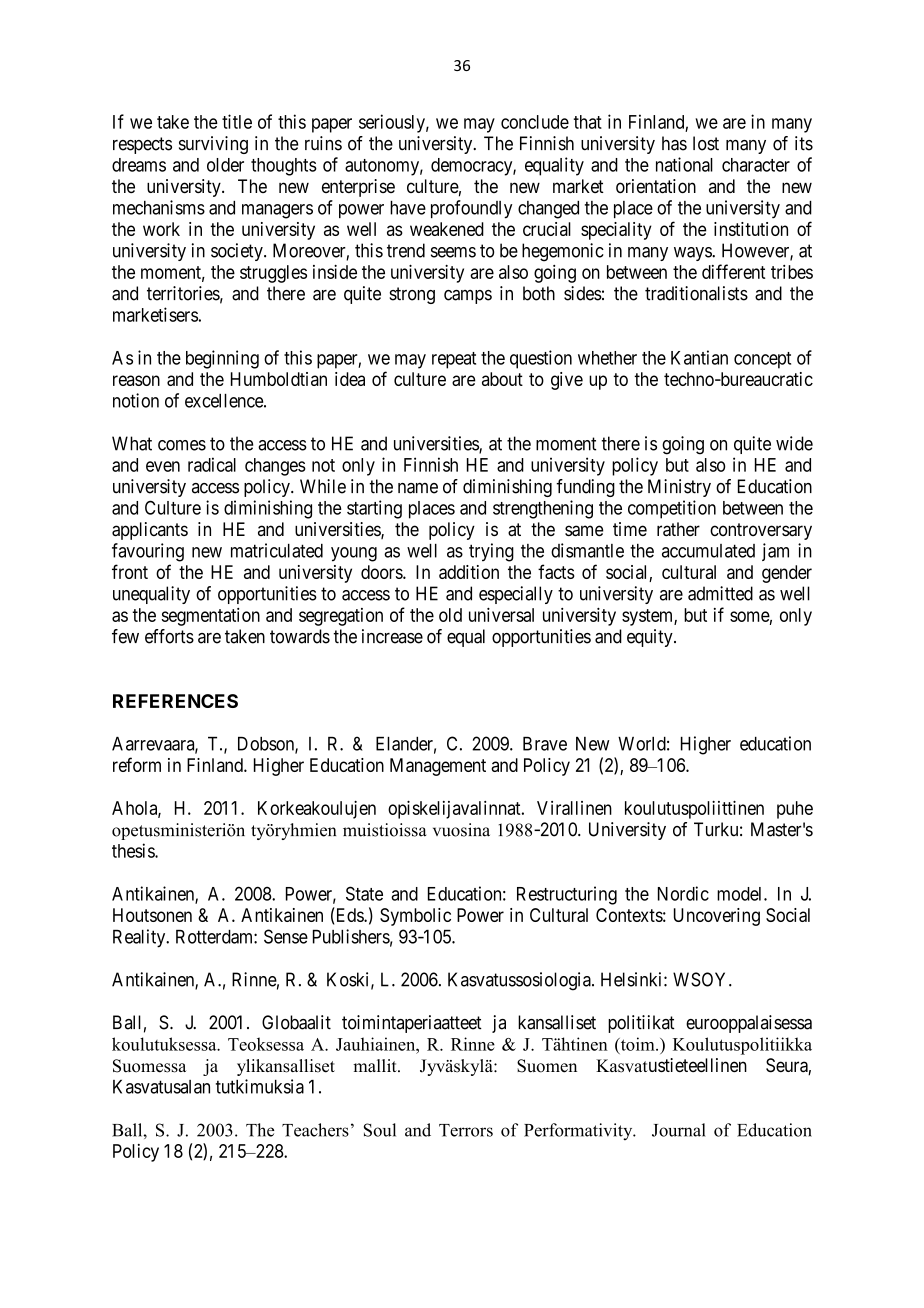  I want to click on radical, so click(212, 464).
